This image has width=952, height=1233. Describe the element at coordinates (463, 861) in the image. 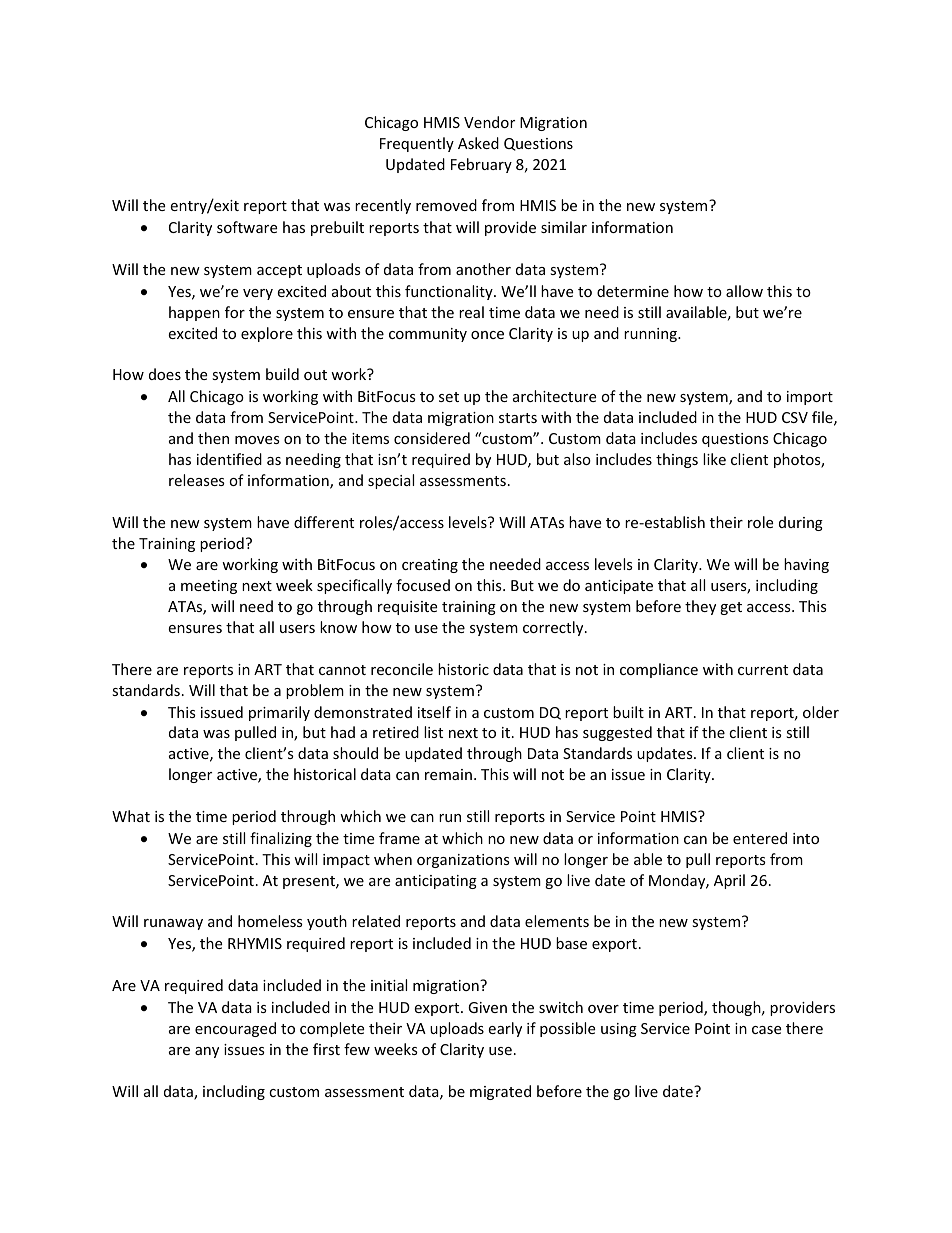

I see `organizations` at that location.
